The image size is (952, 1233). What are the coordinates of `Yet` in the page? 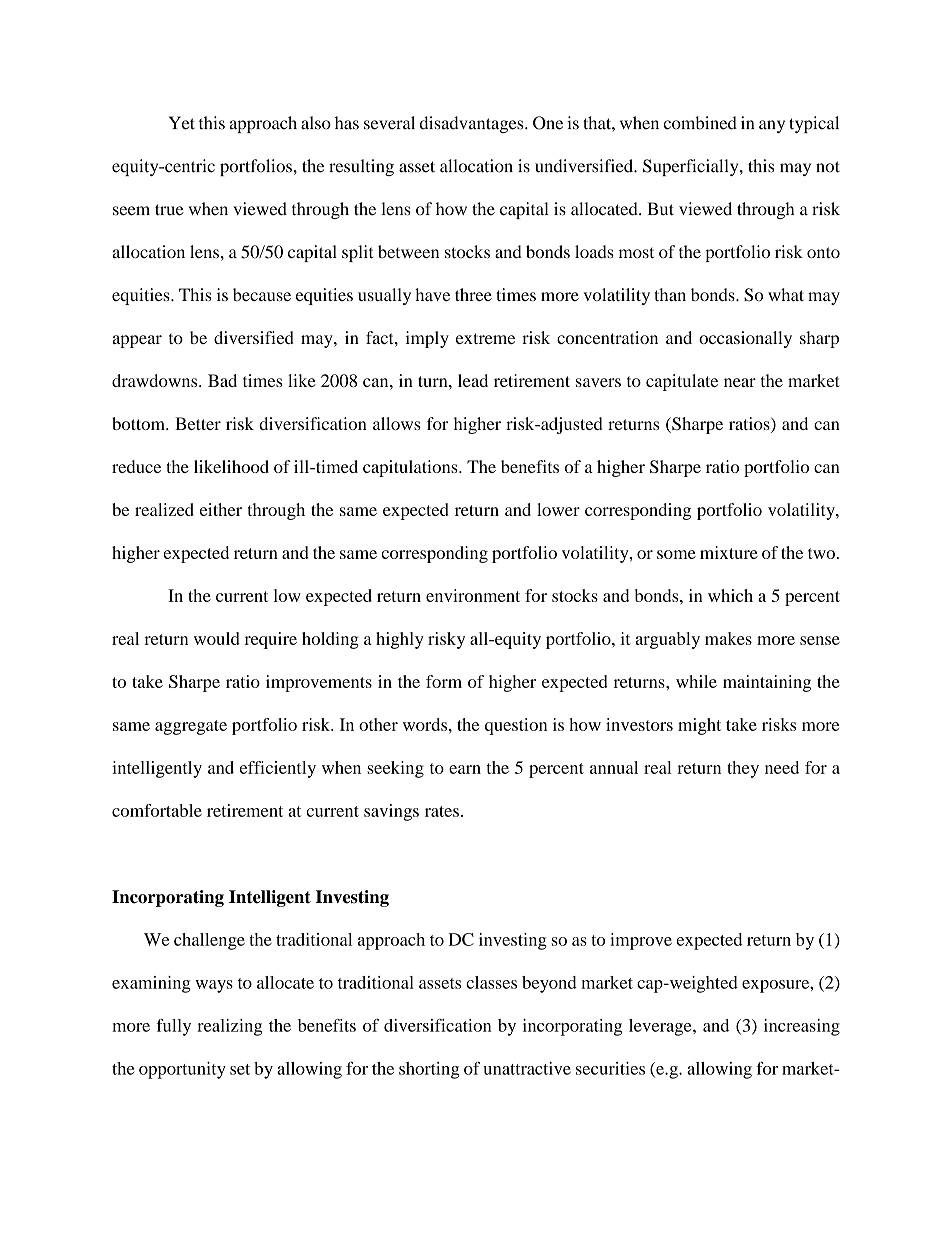 It's located at (182, 123).
